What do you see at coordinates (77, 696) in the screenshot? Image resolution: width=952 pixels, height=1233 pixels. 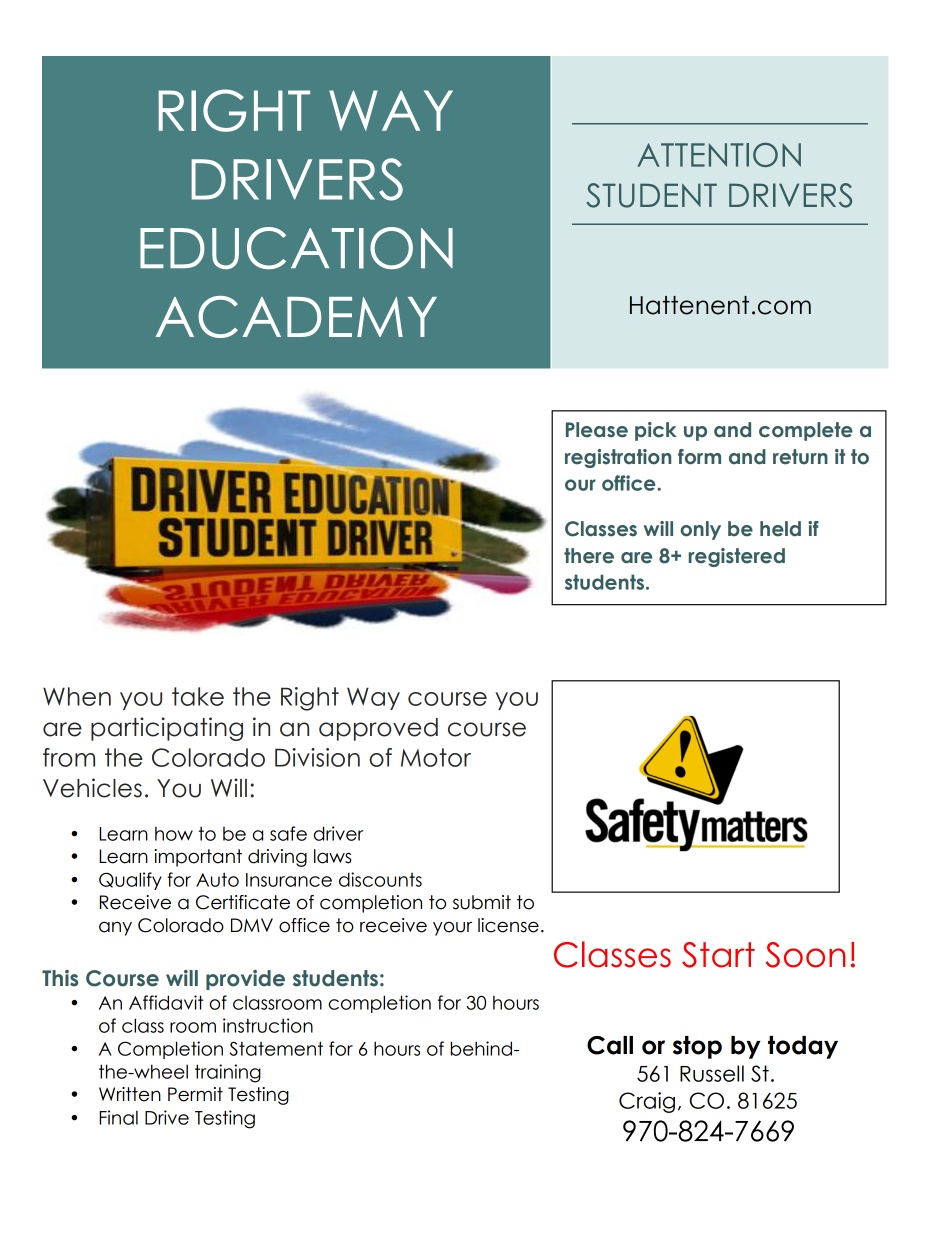 I see `When` at bounding box center [77, 696].
